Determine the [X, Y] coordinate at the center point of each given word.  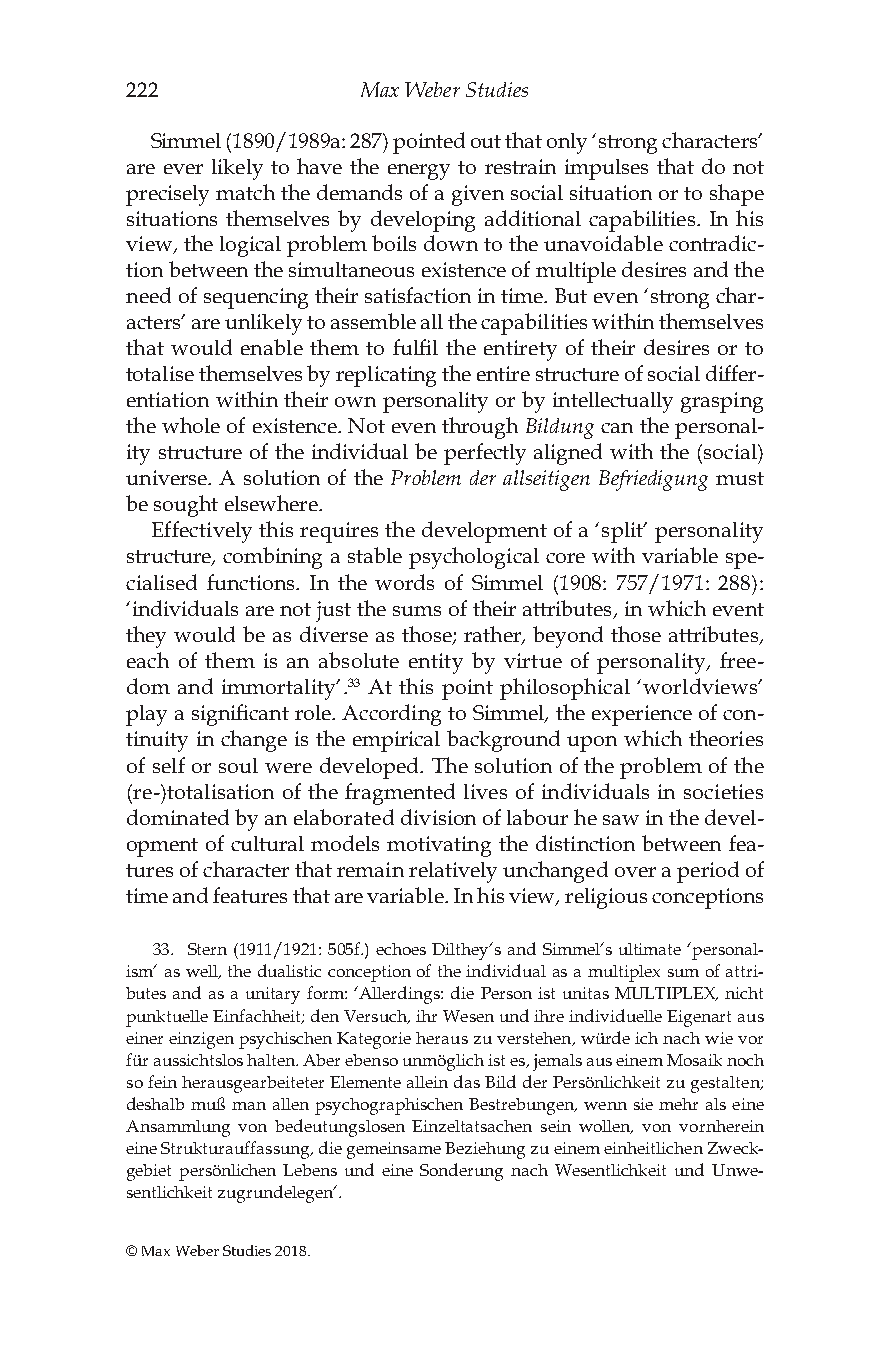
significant [240, 715]
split [624, 532]
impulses [606, 169]
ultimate [650, 949]
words [404, 582]
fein [162, 1081]
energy [419, 172]
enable [272, 347]
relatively [453, 872]
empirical [396, 741]
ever [183, 169]
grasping [722, 402]
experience [642, 715]
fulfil [415, 347]
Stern [207, 949]
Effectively [202, 532]
